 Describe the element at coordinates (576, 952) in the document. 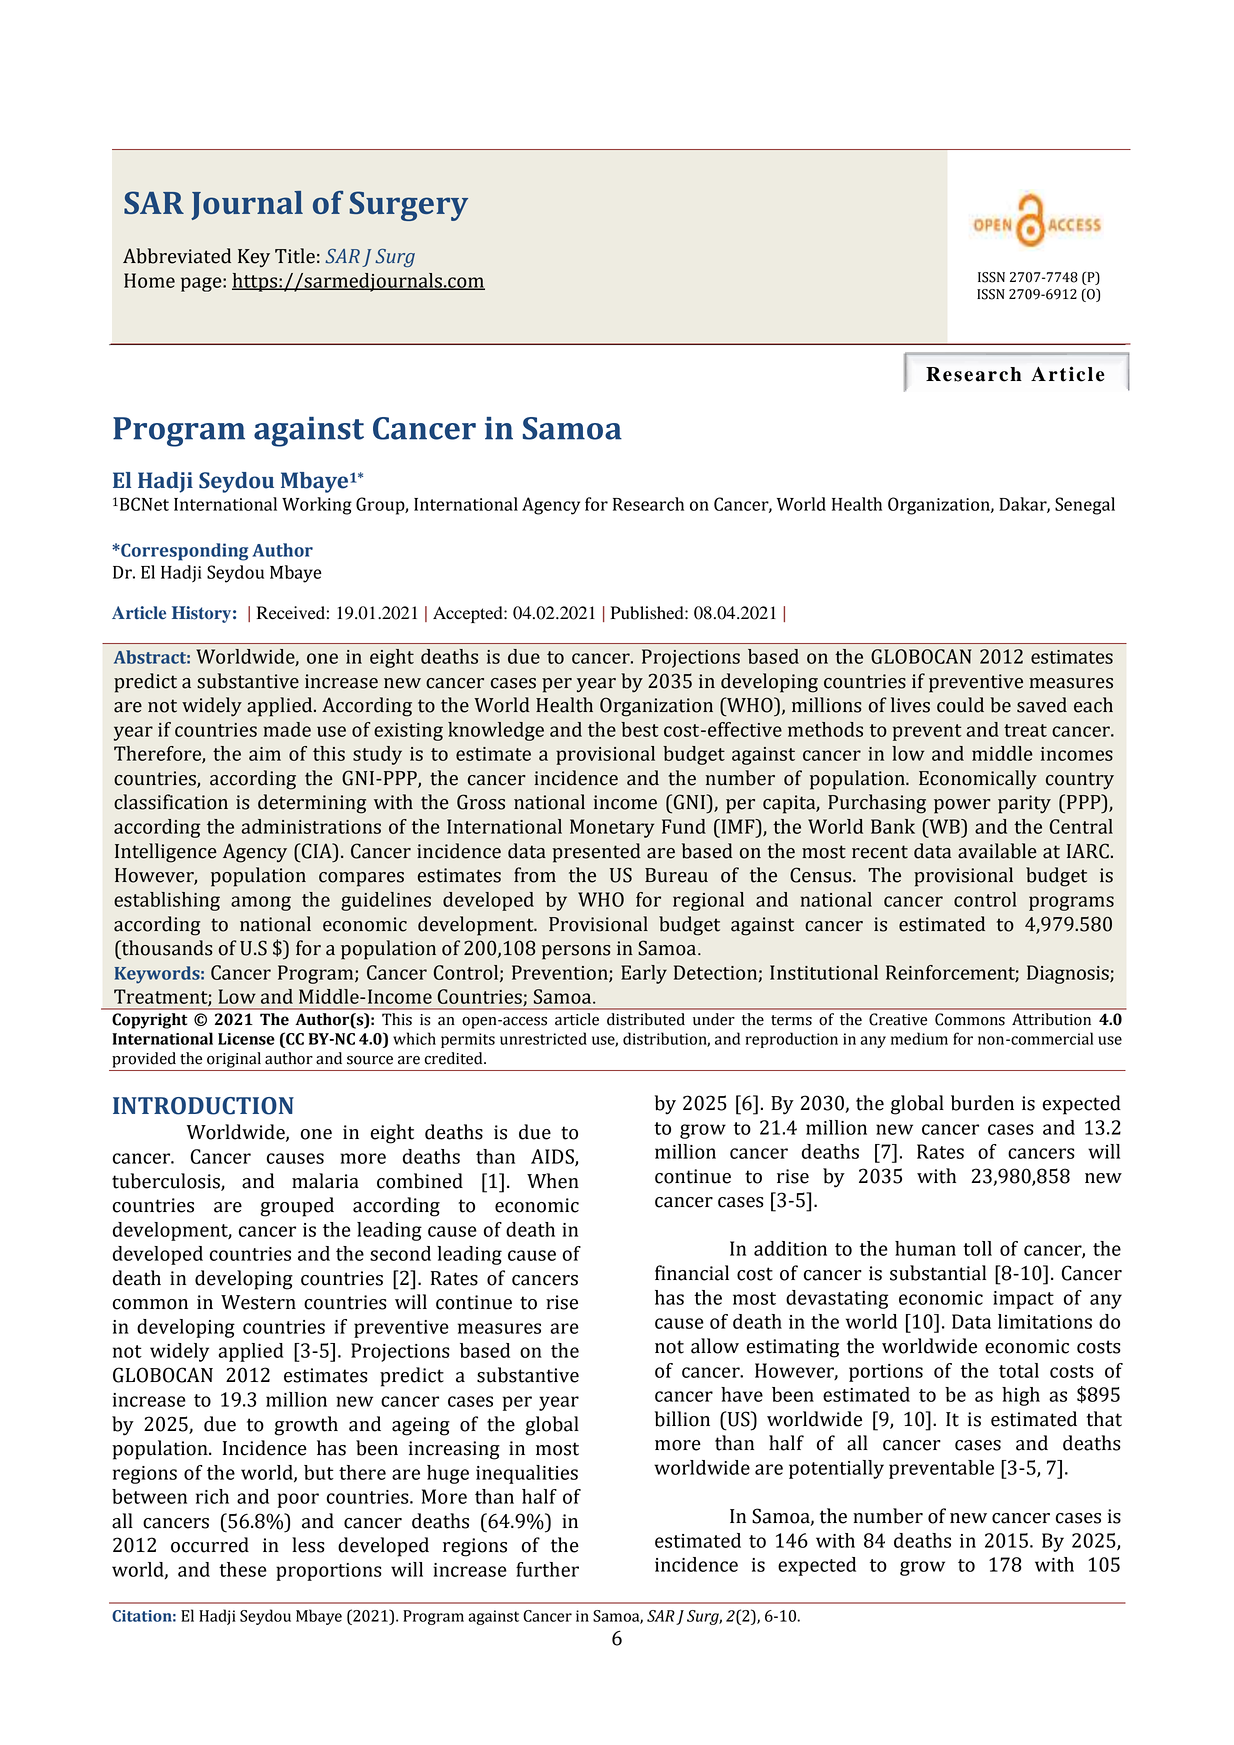

I see `persons` at that location.
